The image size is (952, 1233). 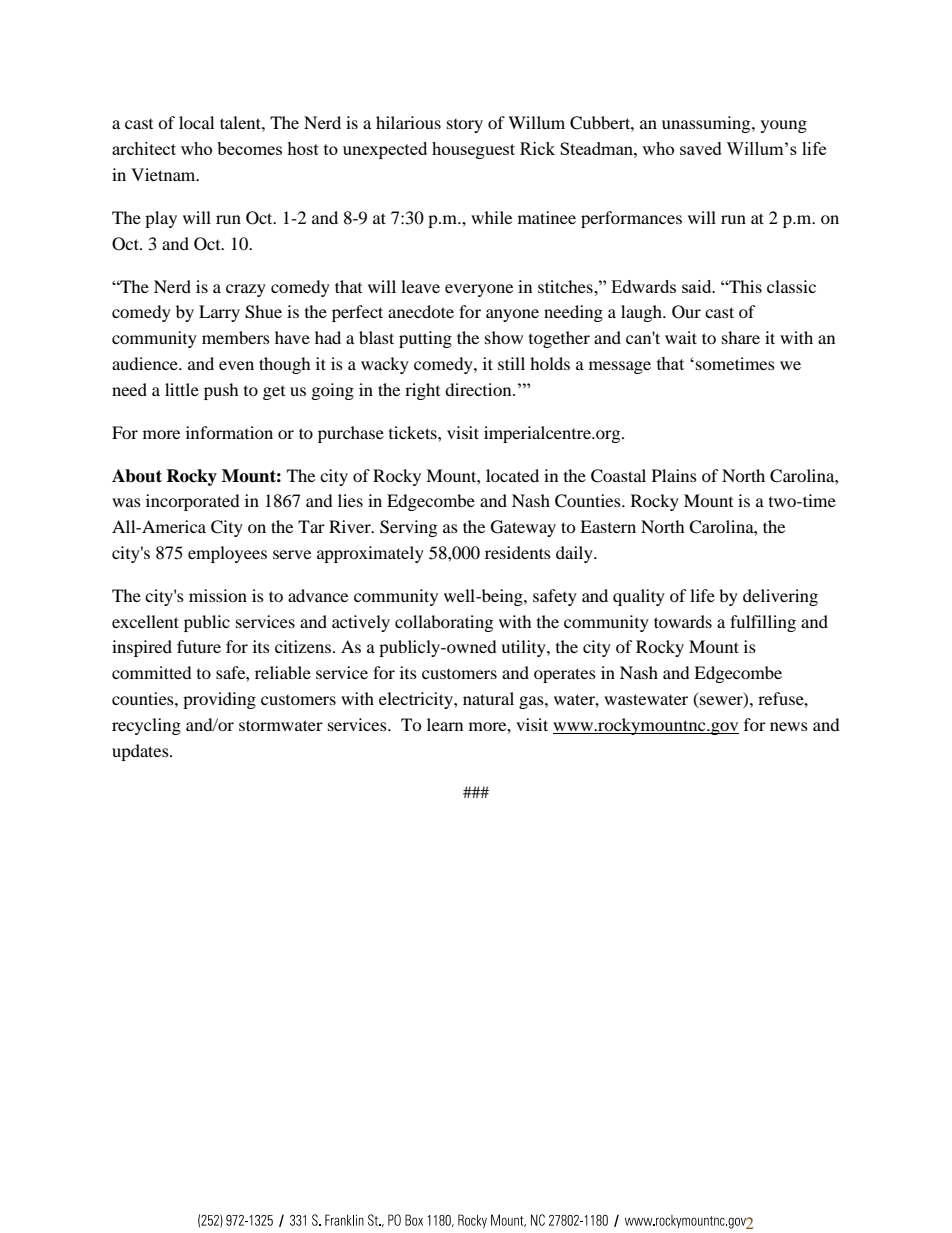 I want to click on news, so click(x=789, y=726).
